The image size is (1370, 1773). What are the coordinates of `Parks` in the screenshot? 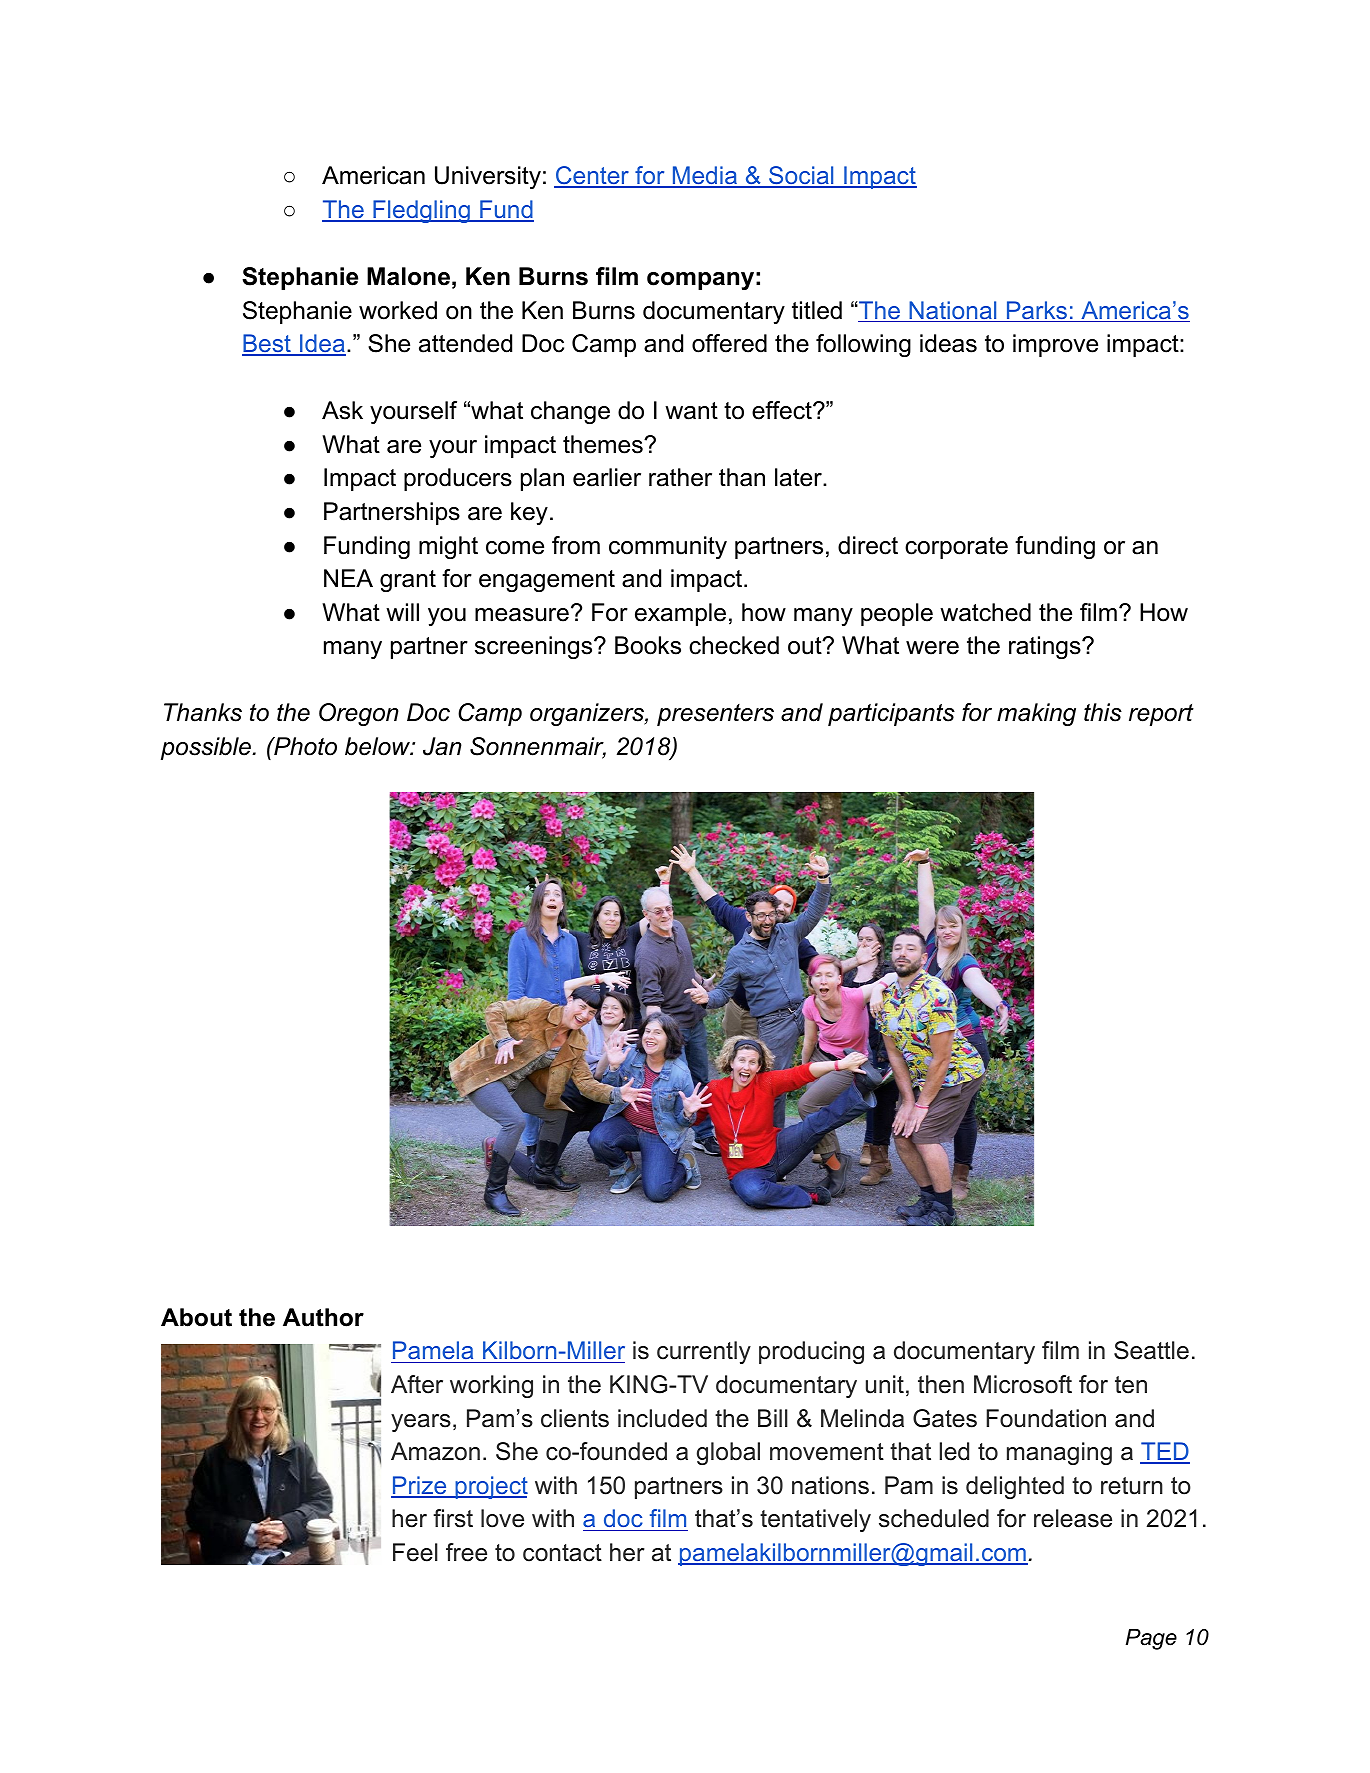 It's located at (1036, 311).
